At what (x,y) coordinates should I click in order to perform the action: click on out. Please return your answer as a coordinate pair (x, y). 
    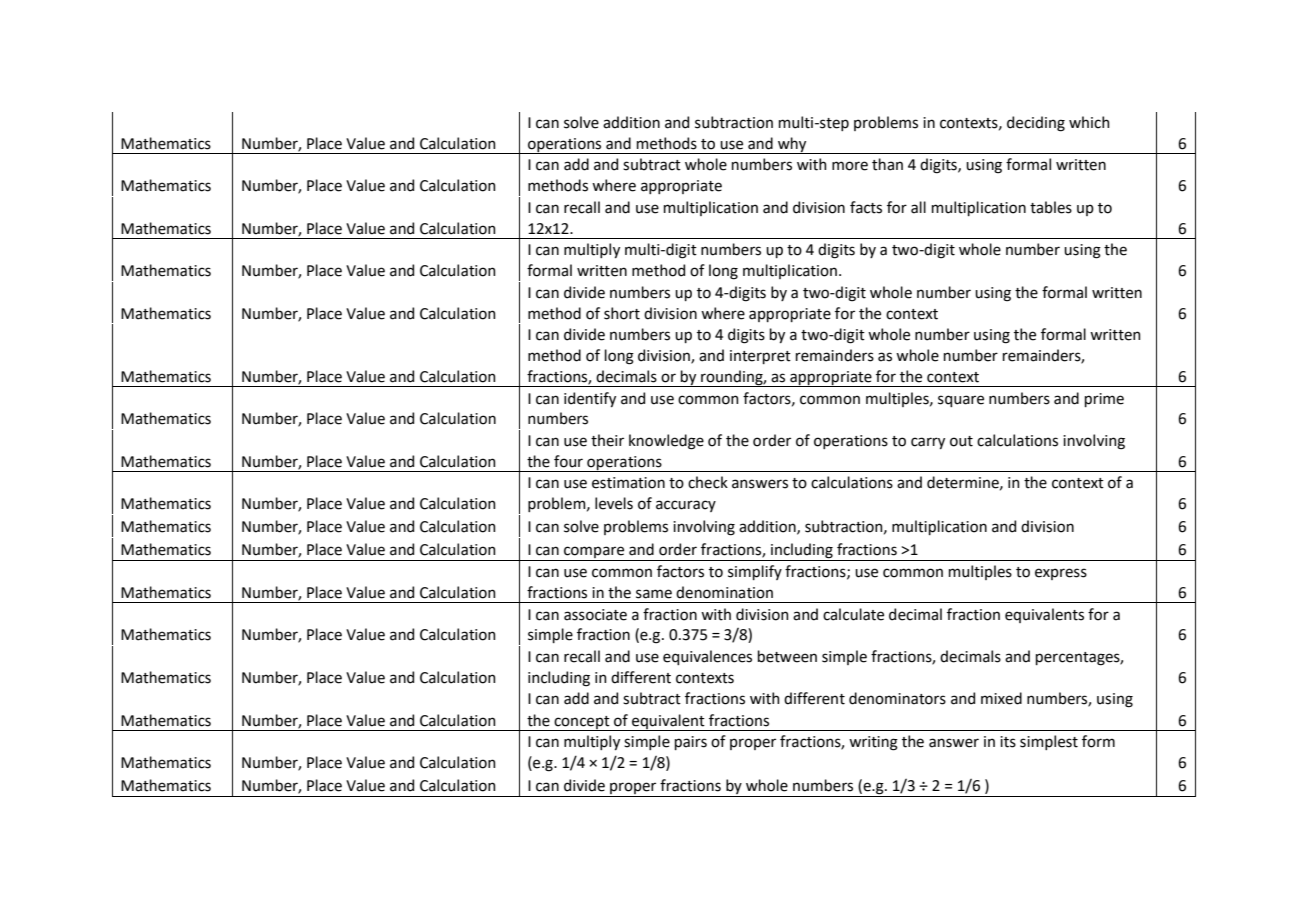
    Looking at the image, I should click on (961, 441).
